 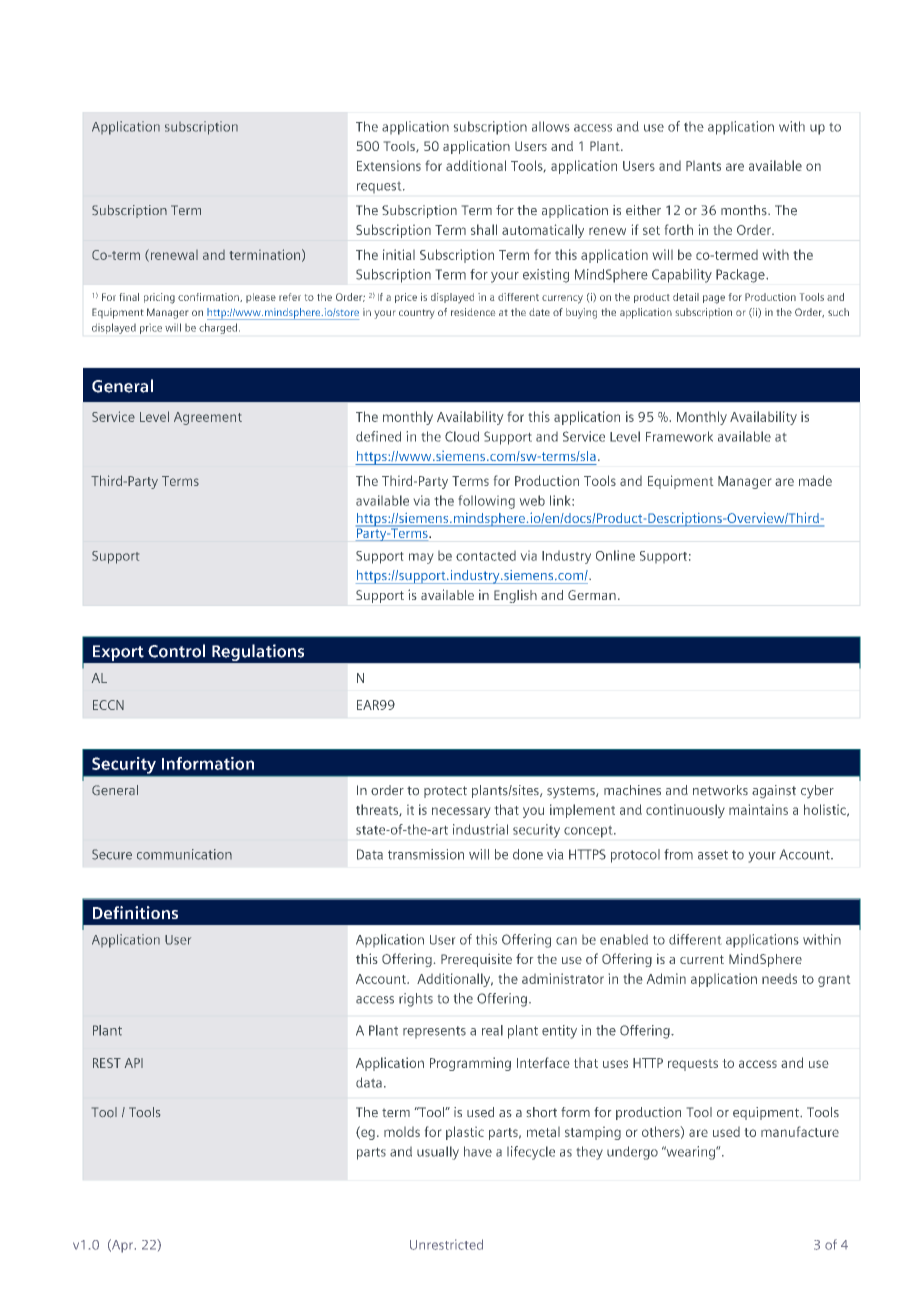 What do you see at coordinates (758, 809) in the document?
I see `maintains` at bounding box center [758, 809].
